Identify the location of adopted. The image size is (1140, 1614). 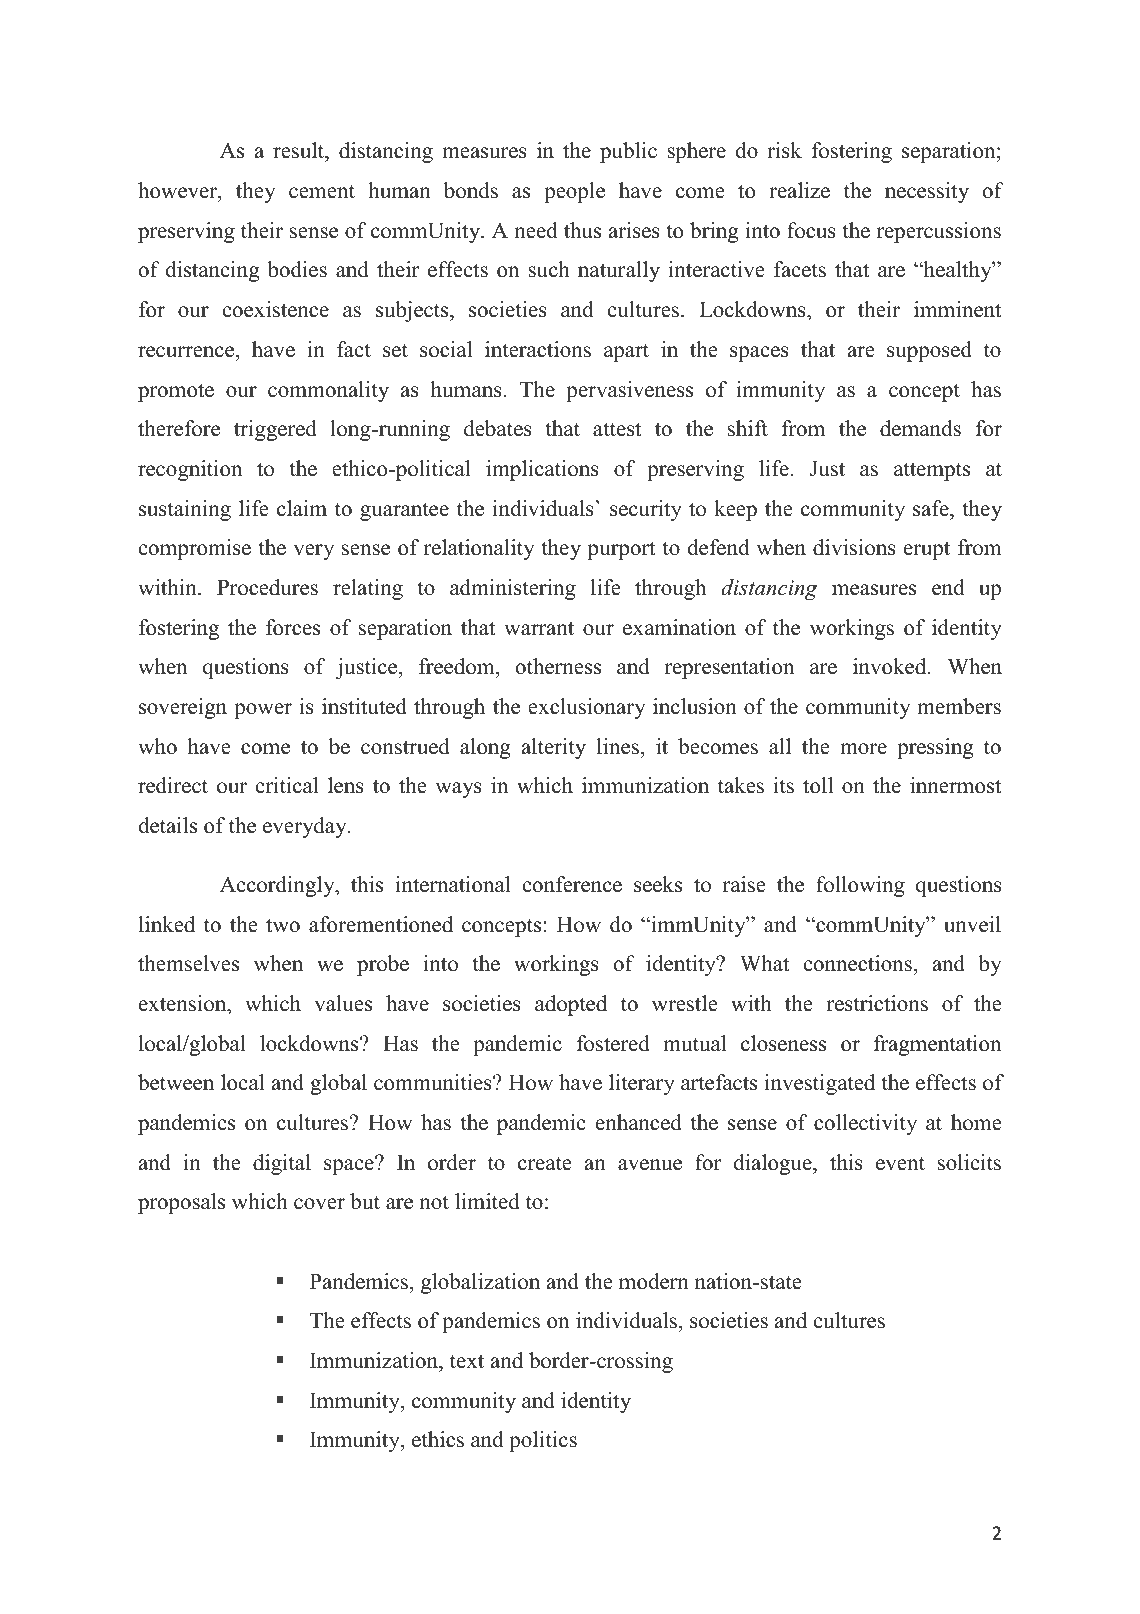
(571, 1005).
